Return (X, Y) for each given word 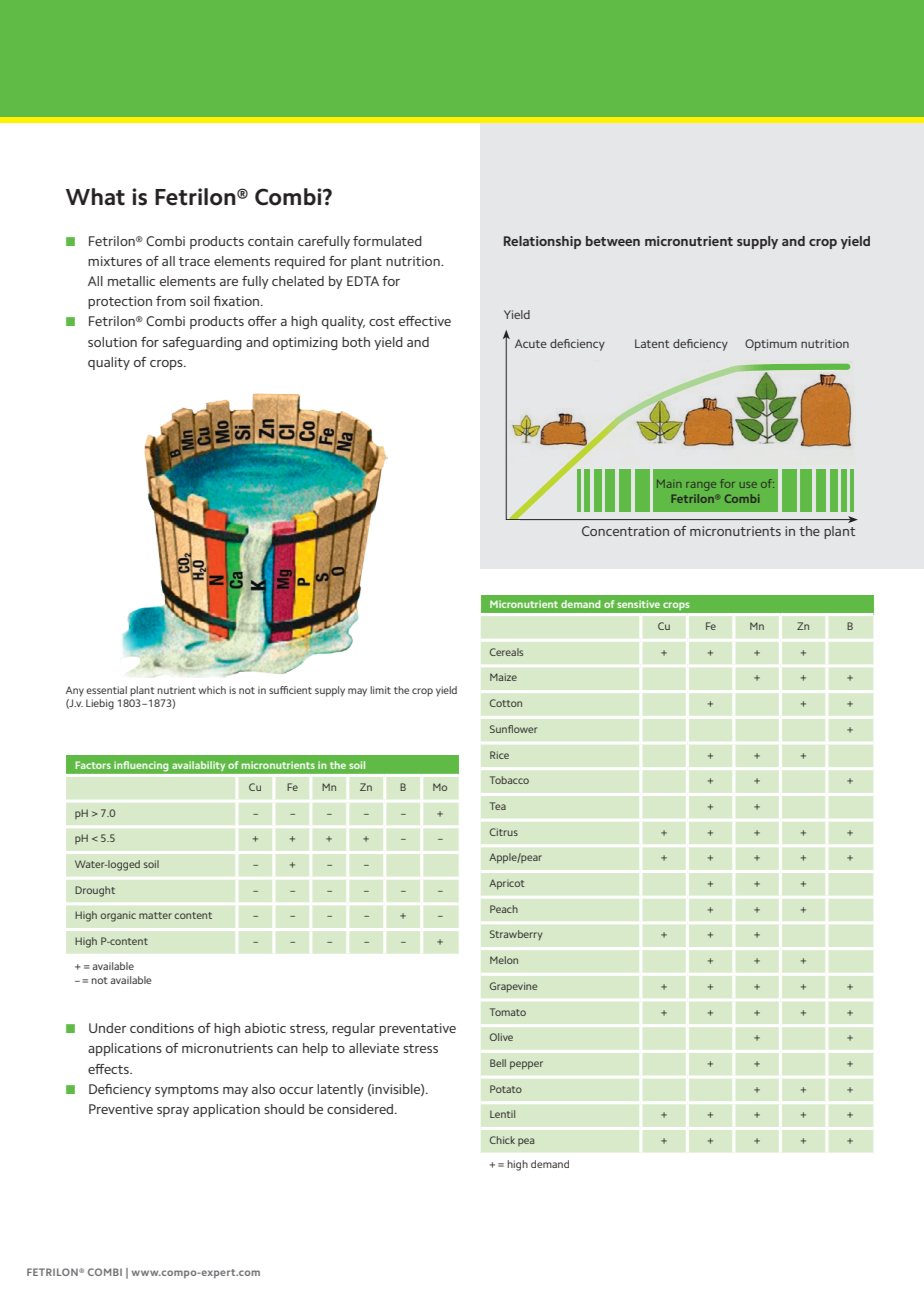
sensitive (638, 604)
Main (669, 484)
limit (380, 690)
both (356, 342)
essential (106, 690)
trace (194, 261)
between (613, 241)
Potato (506, 1089)
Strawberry (516, 935)
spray (173, 1112)
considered (361, 1109)
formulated (387, 241)
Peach (504, 909)
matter (155, 915)
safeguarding (202, 343)
